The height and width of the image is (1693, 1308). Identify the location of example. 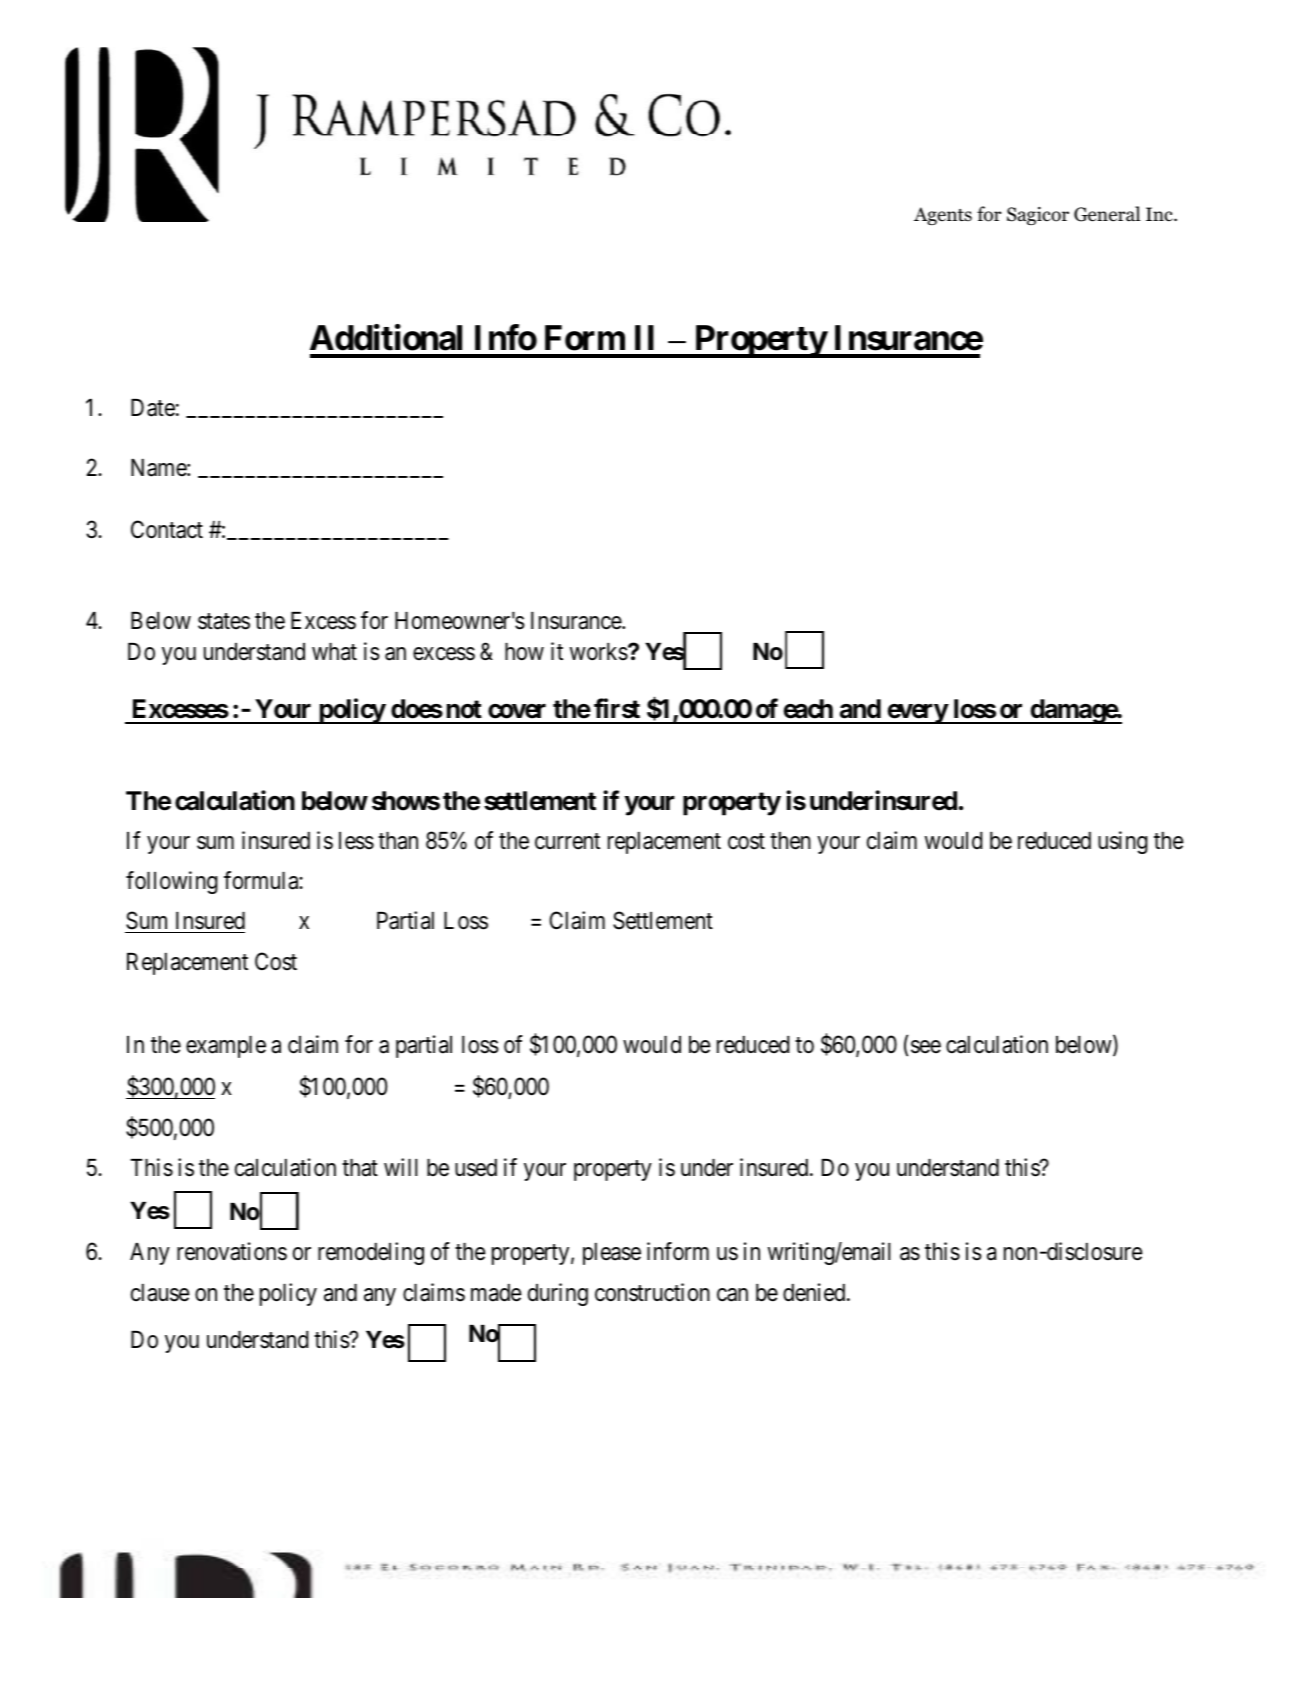
(226, 1047).
